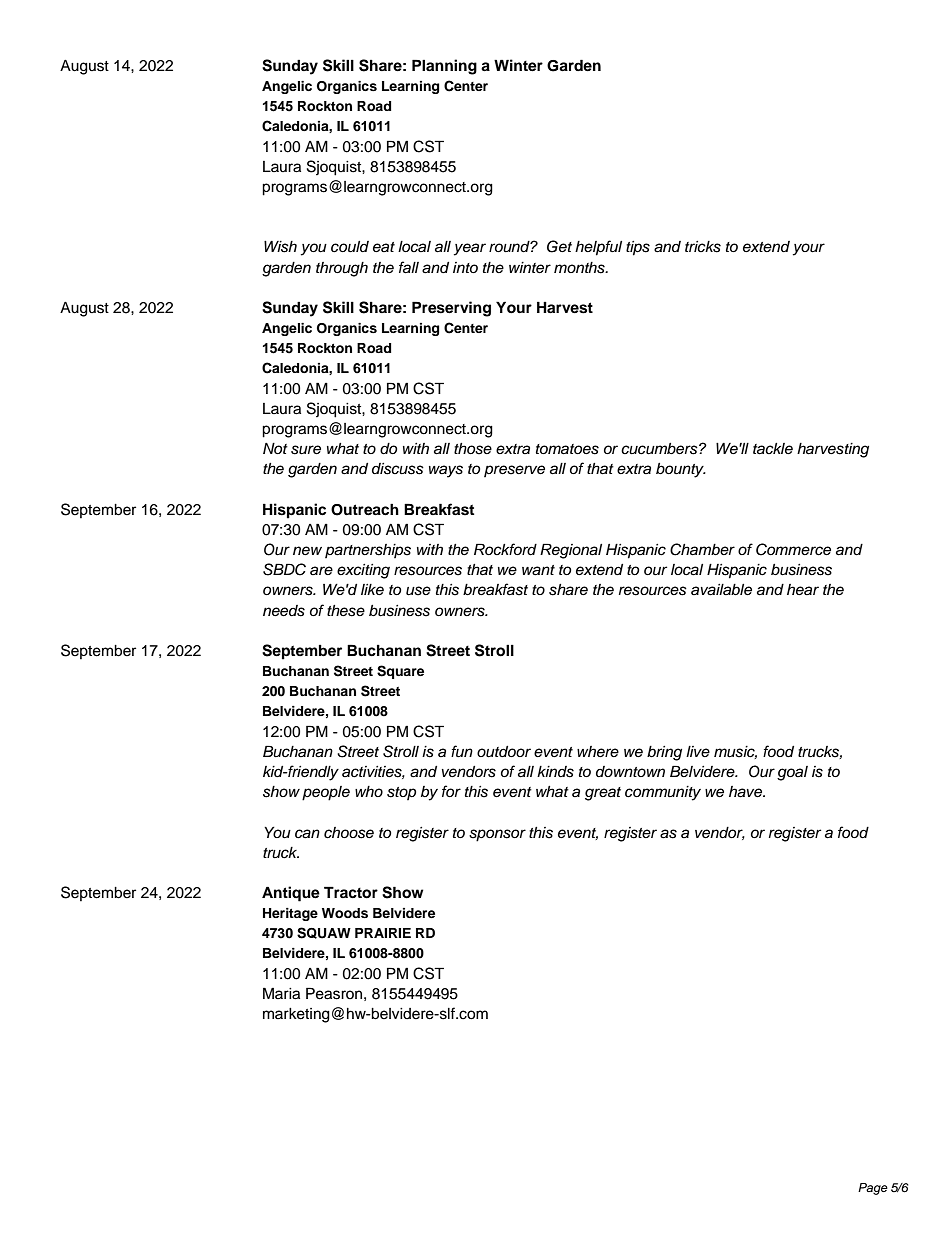 The image size is (952, 1233). Describe the element at coordinates (306, 450) in the page. I see `sure` at that location.
